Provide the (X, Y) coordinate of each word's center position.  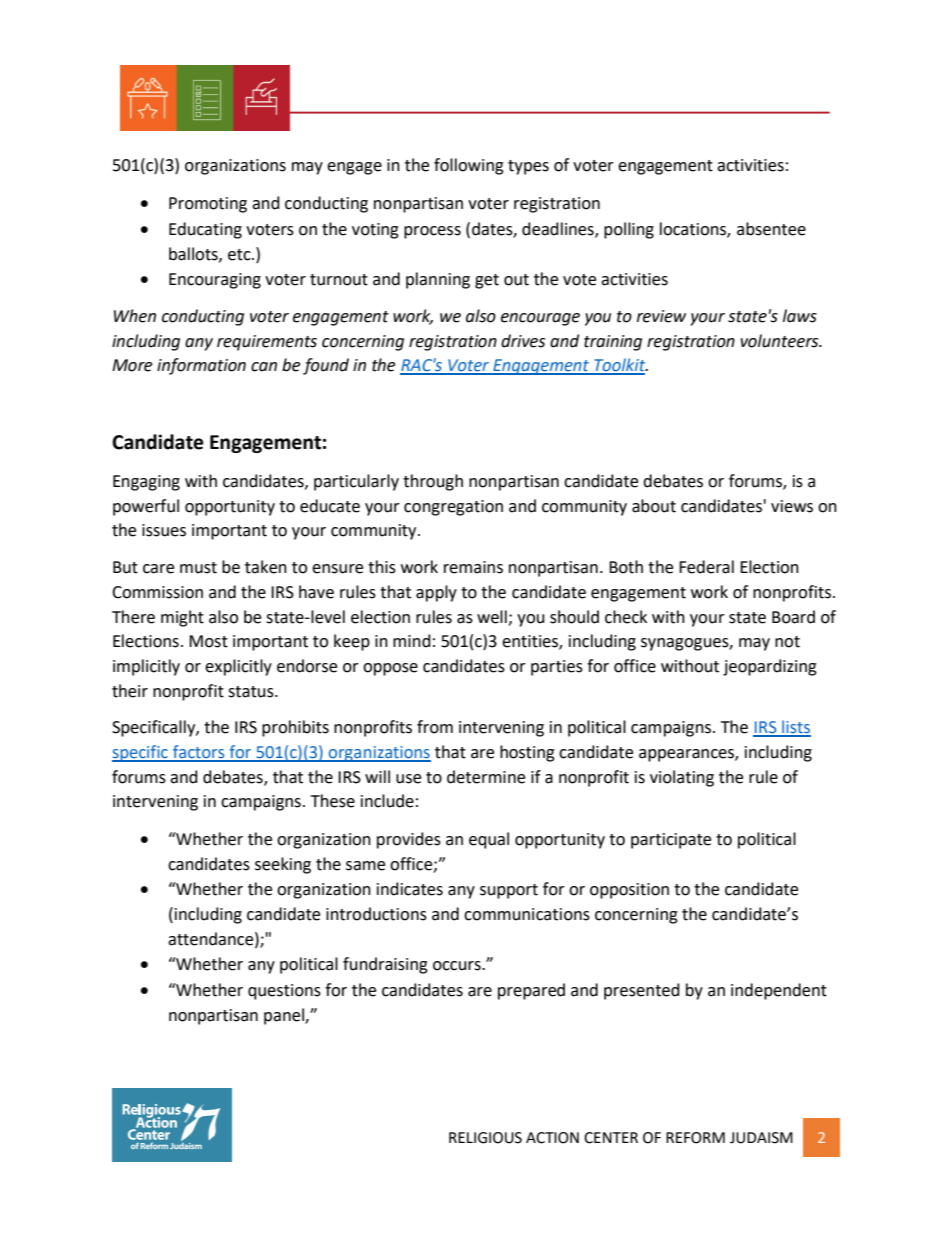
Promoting (208, 205)
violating (682, 778)
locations (694, 229)
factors (199, 753)
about (654, 506)
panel (285, 1016)
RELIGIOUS (485, 1138)
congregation (453, 508)
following (469, 166)
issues (164, 530)
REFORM (695, 1138)
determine (486, 777)
